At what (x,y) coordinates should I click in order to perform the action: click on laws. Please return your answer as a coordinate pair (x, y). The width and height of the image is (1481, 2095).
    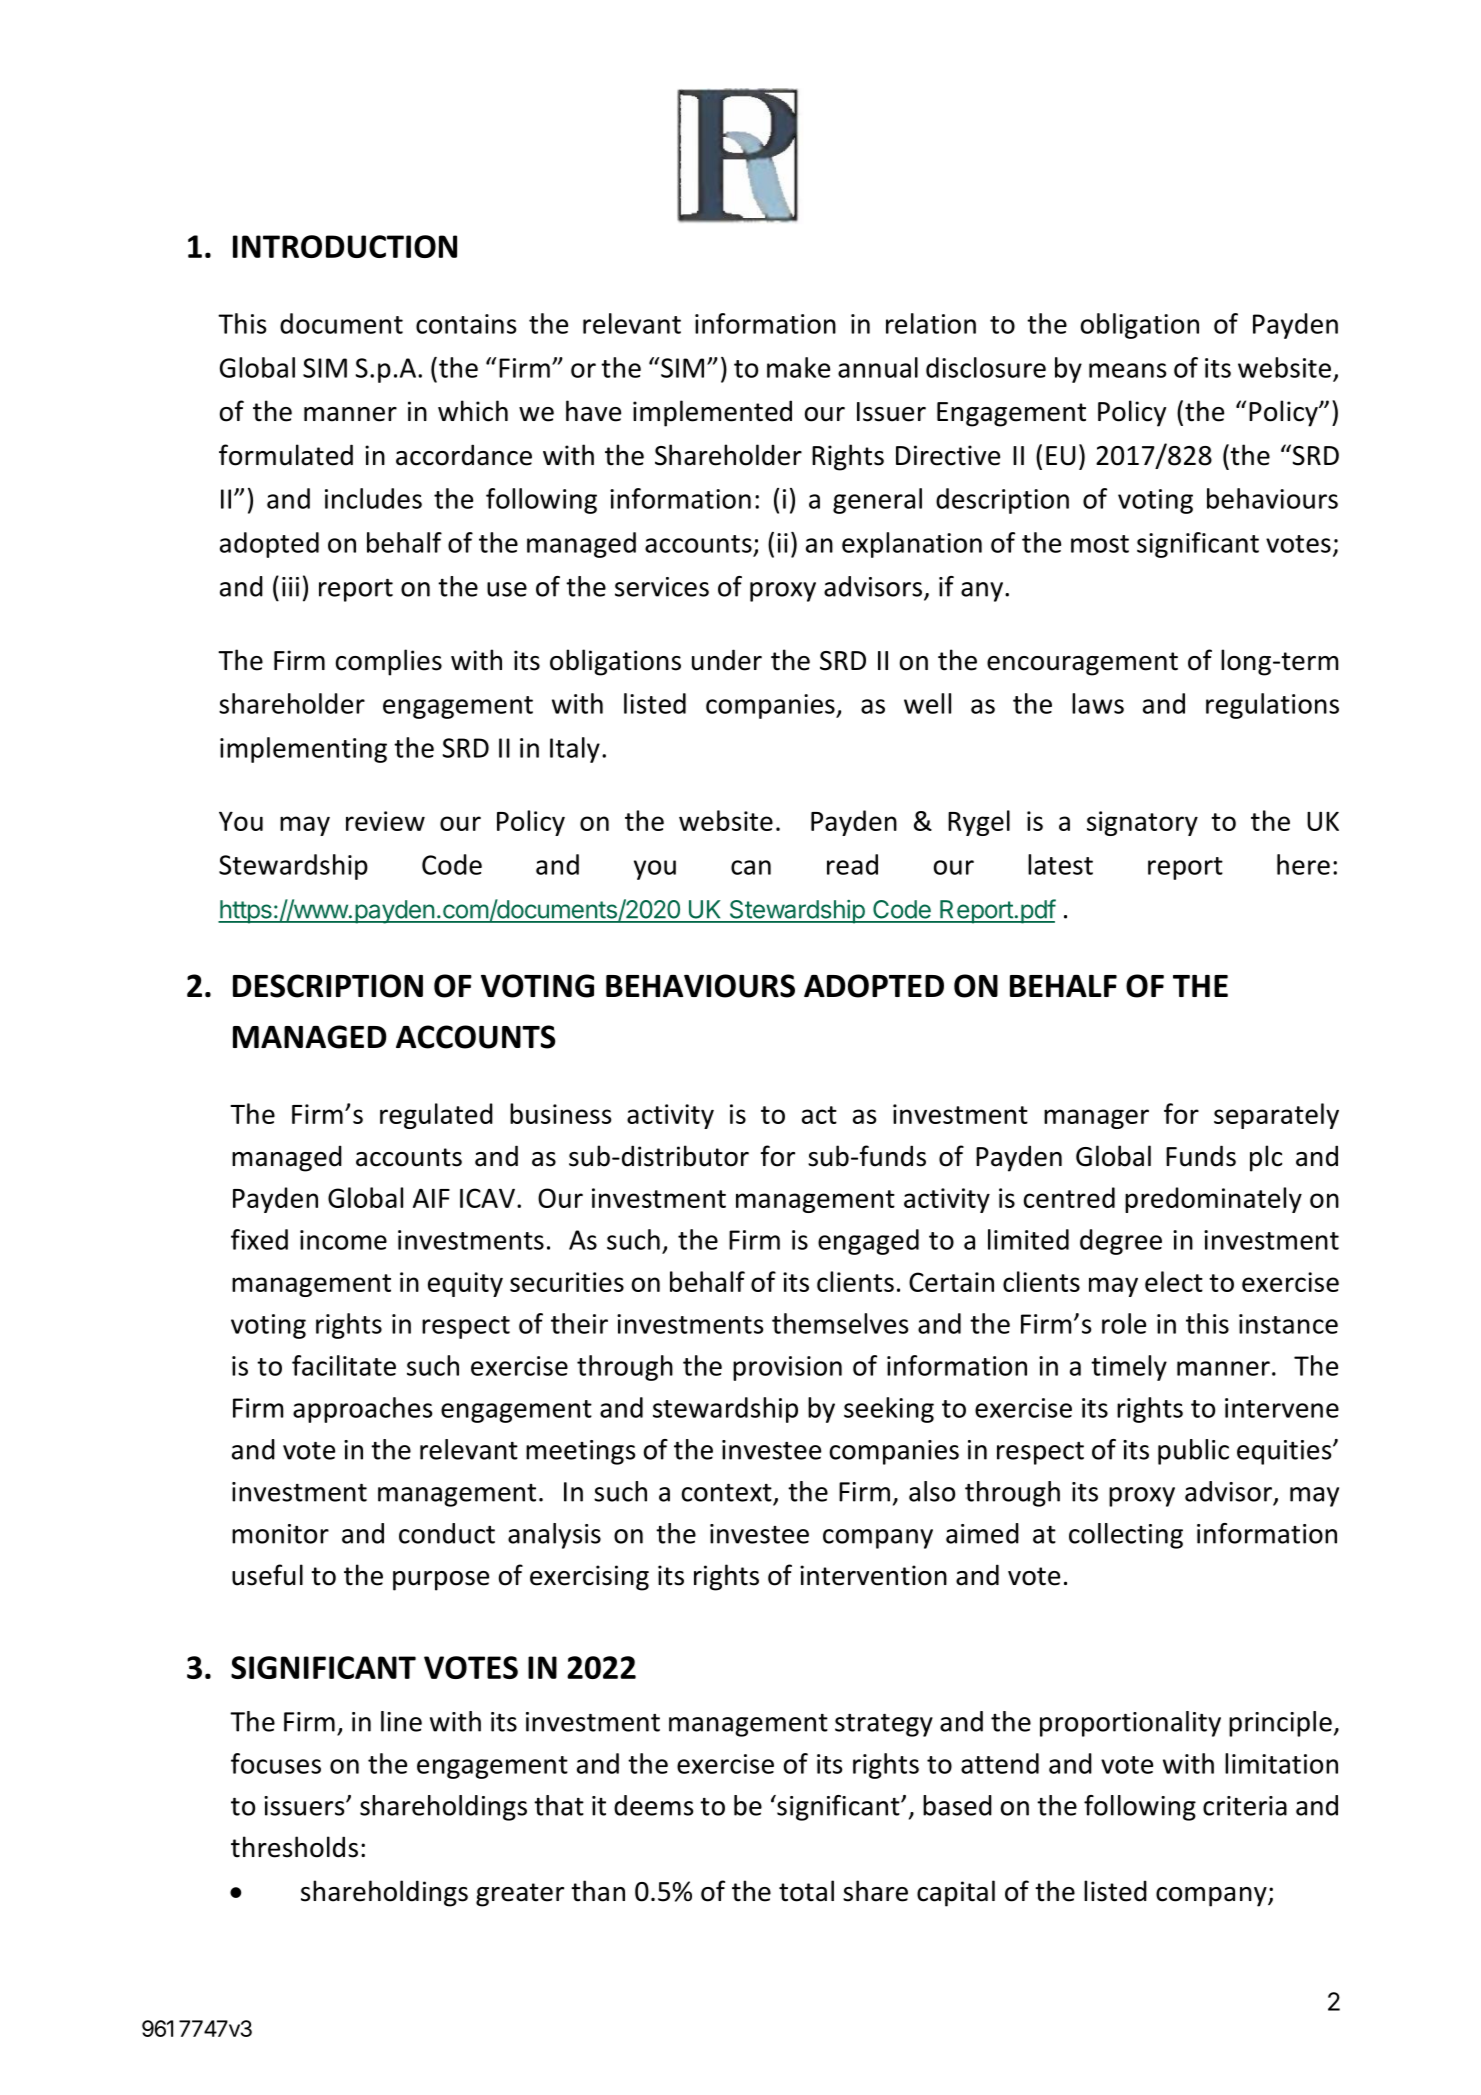
    Looking at the image, I should click on (1098, 703).
